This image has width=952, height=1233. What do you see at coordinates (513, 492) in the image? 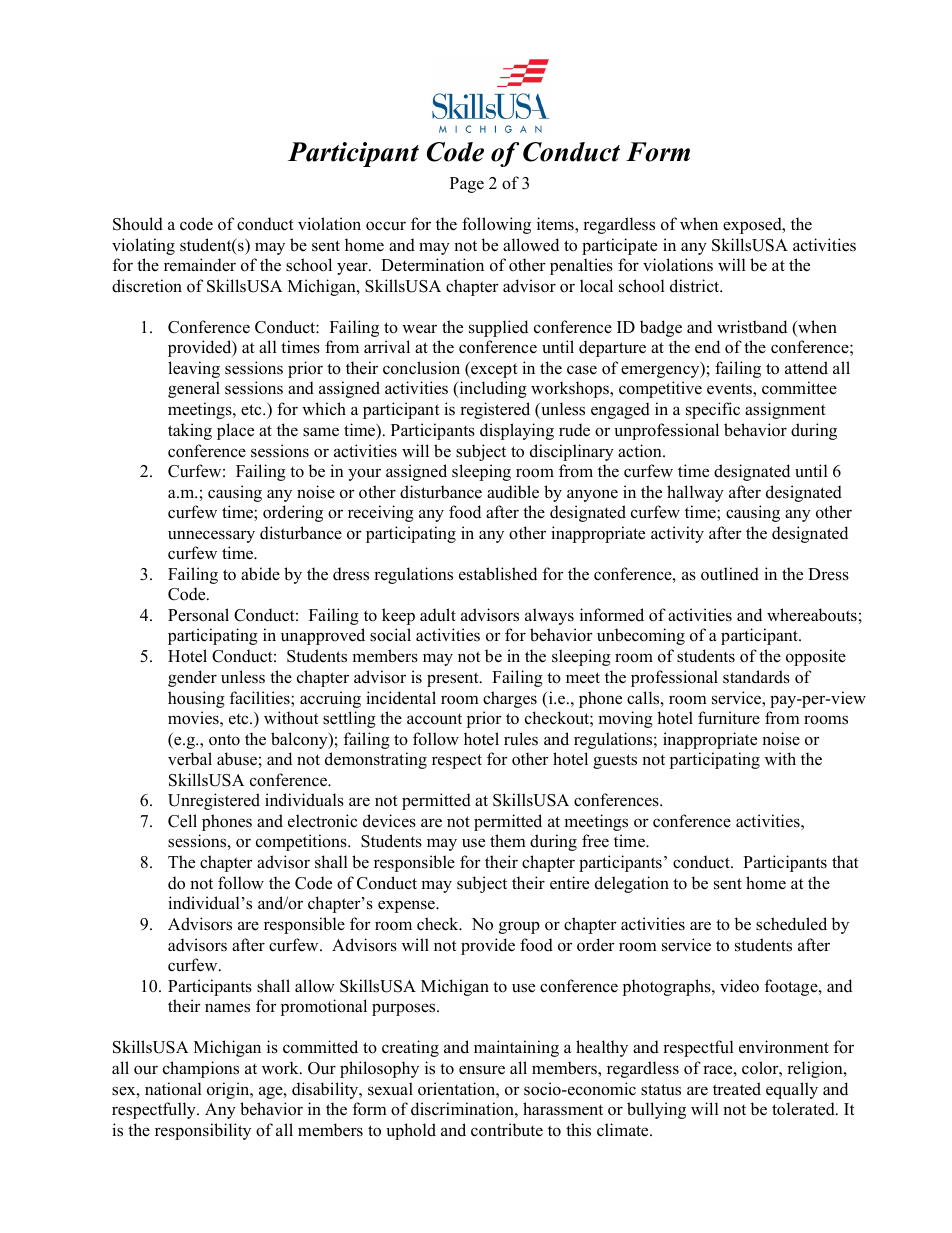
I see `audible` at bounding box center [513, 492].
